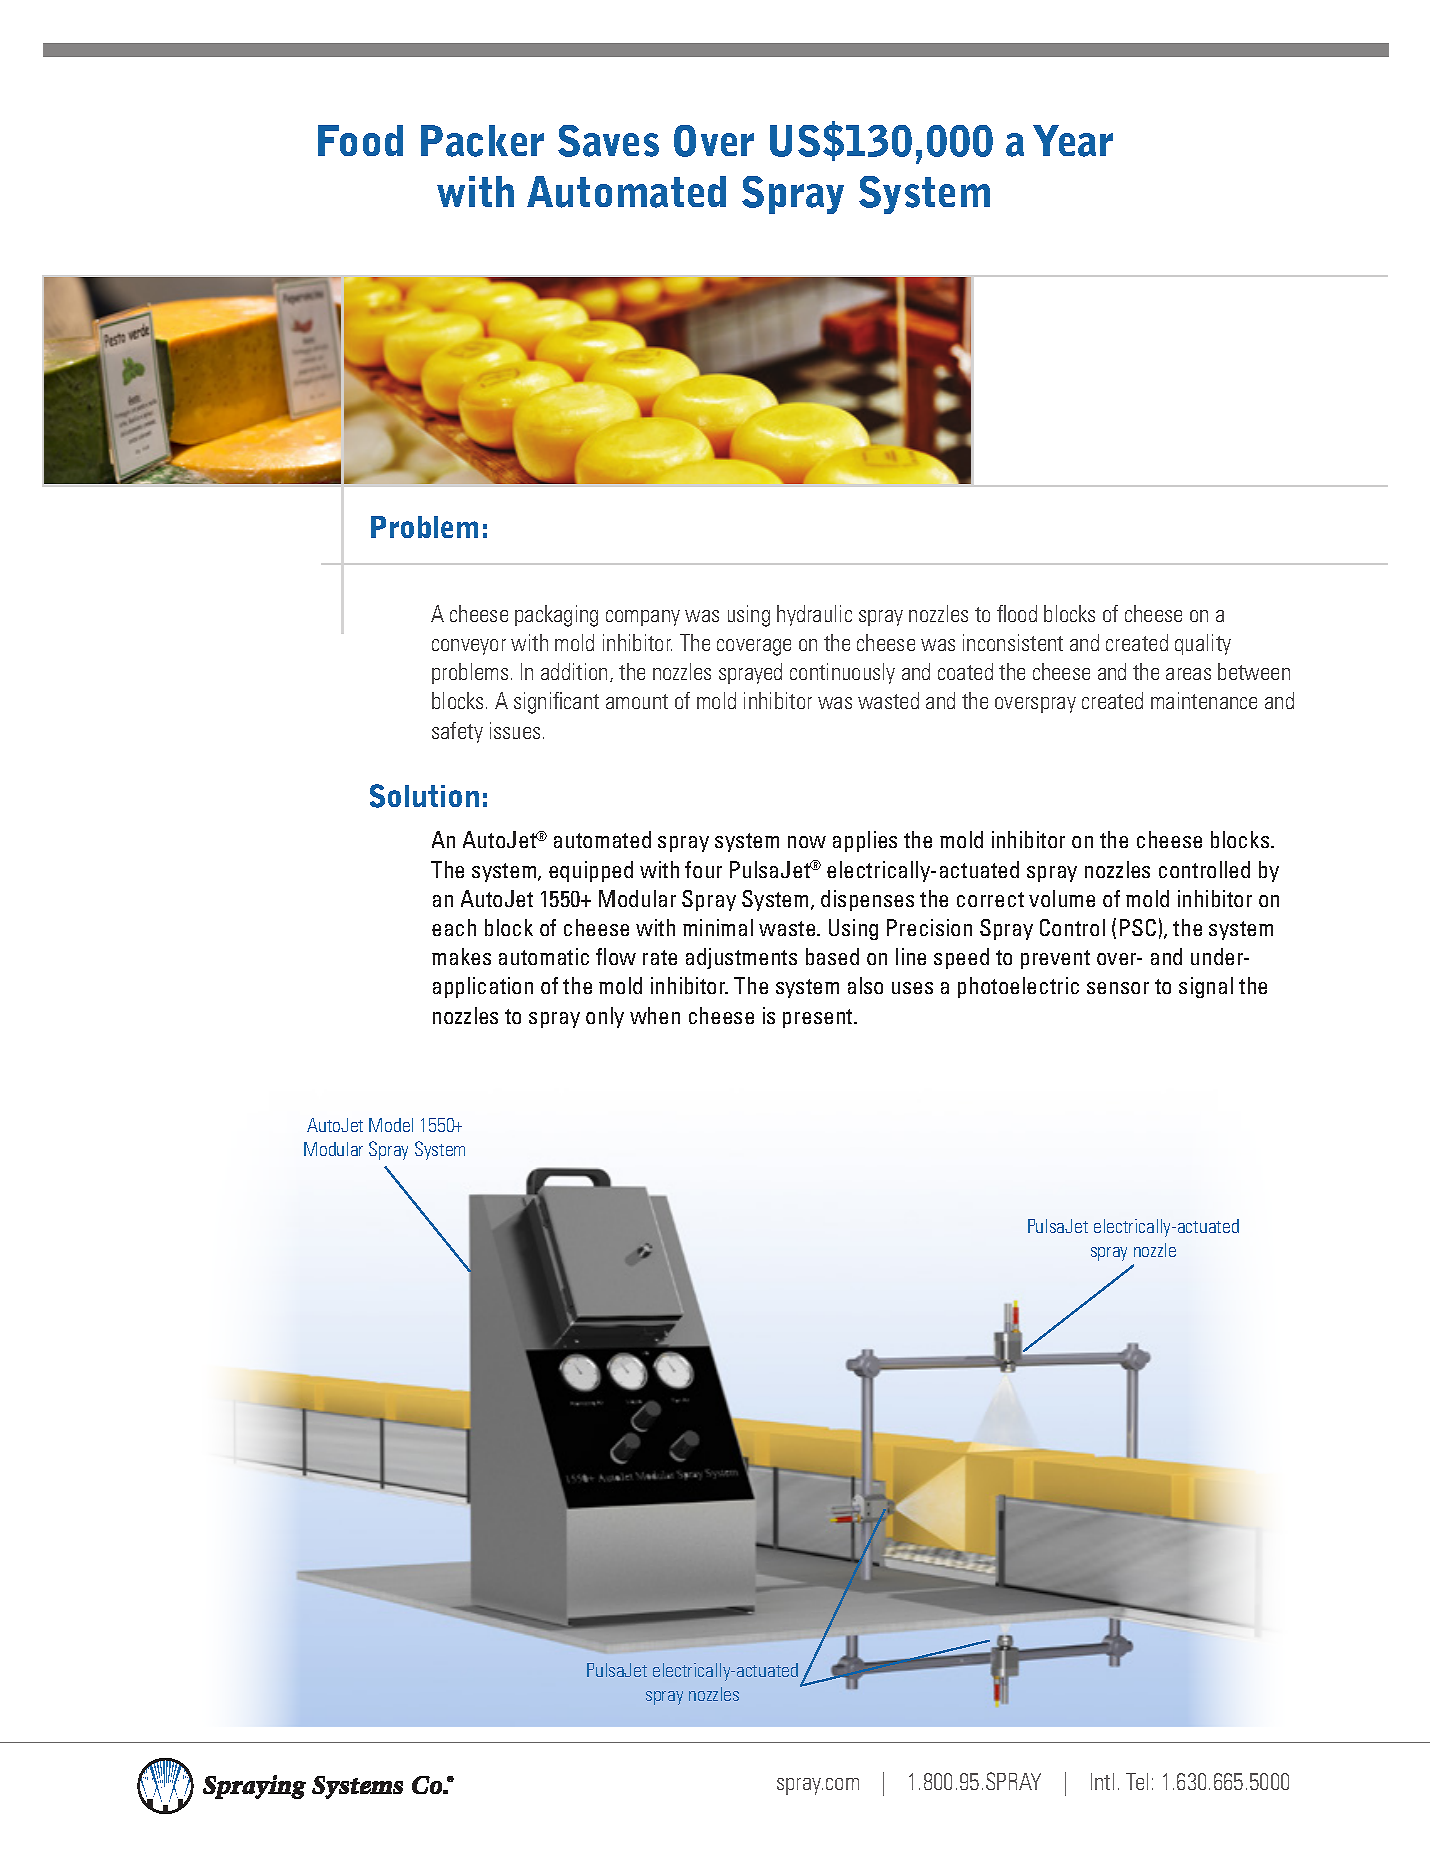 The image size is (1430, 1851). Describe the element at coordinates (391, 1125) in the screenshot. I see `Model` at that location.
